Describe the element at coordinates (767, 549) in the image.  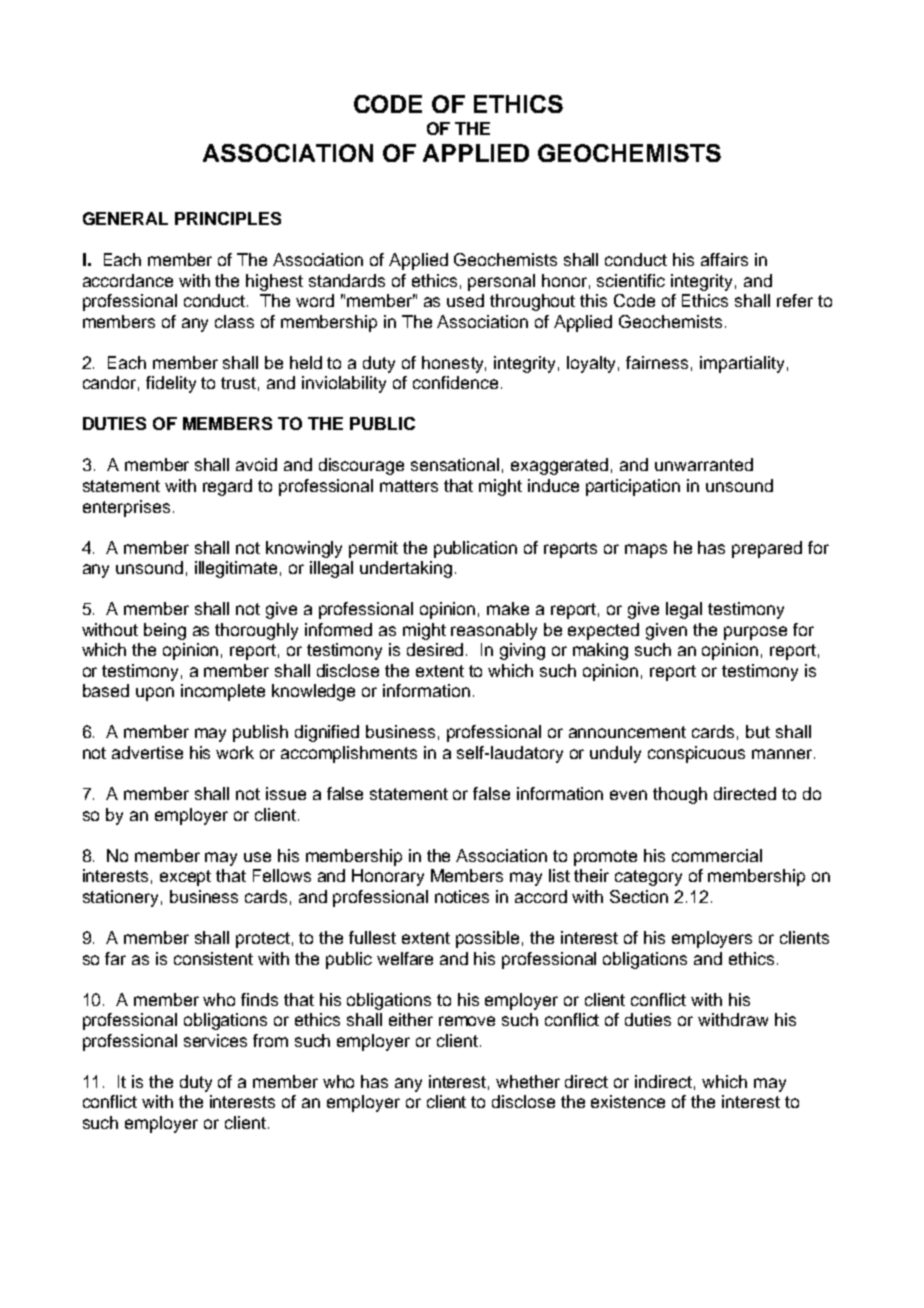
I see `prepared` at that location.
